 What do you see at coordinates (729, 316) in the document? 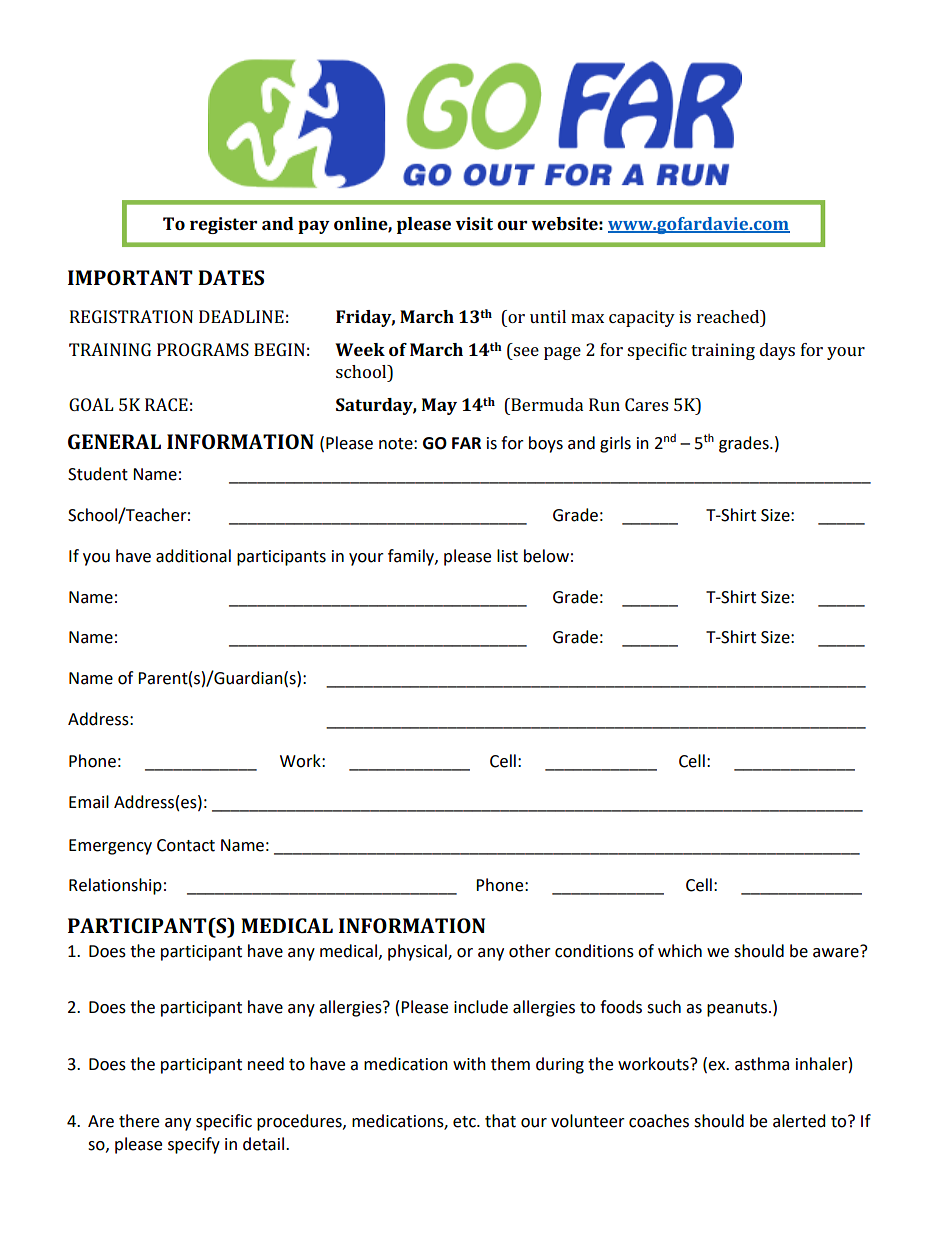
I see `reached` at bounding box center [729, 316].
